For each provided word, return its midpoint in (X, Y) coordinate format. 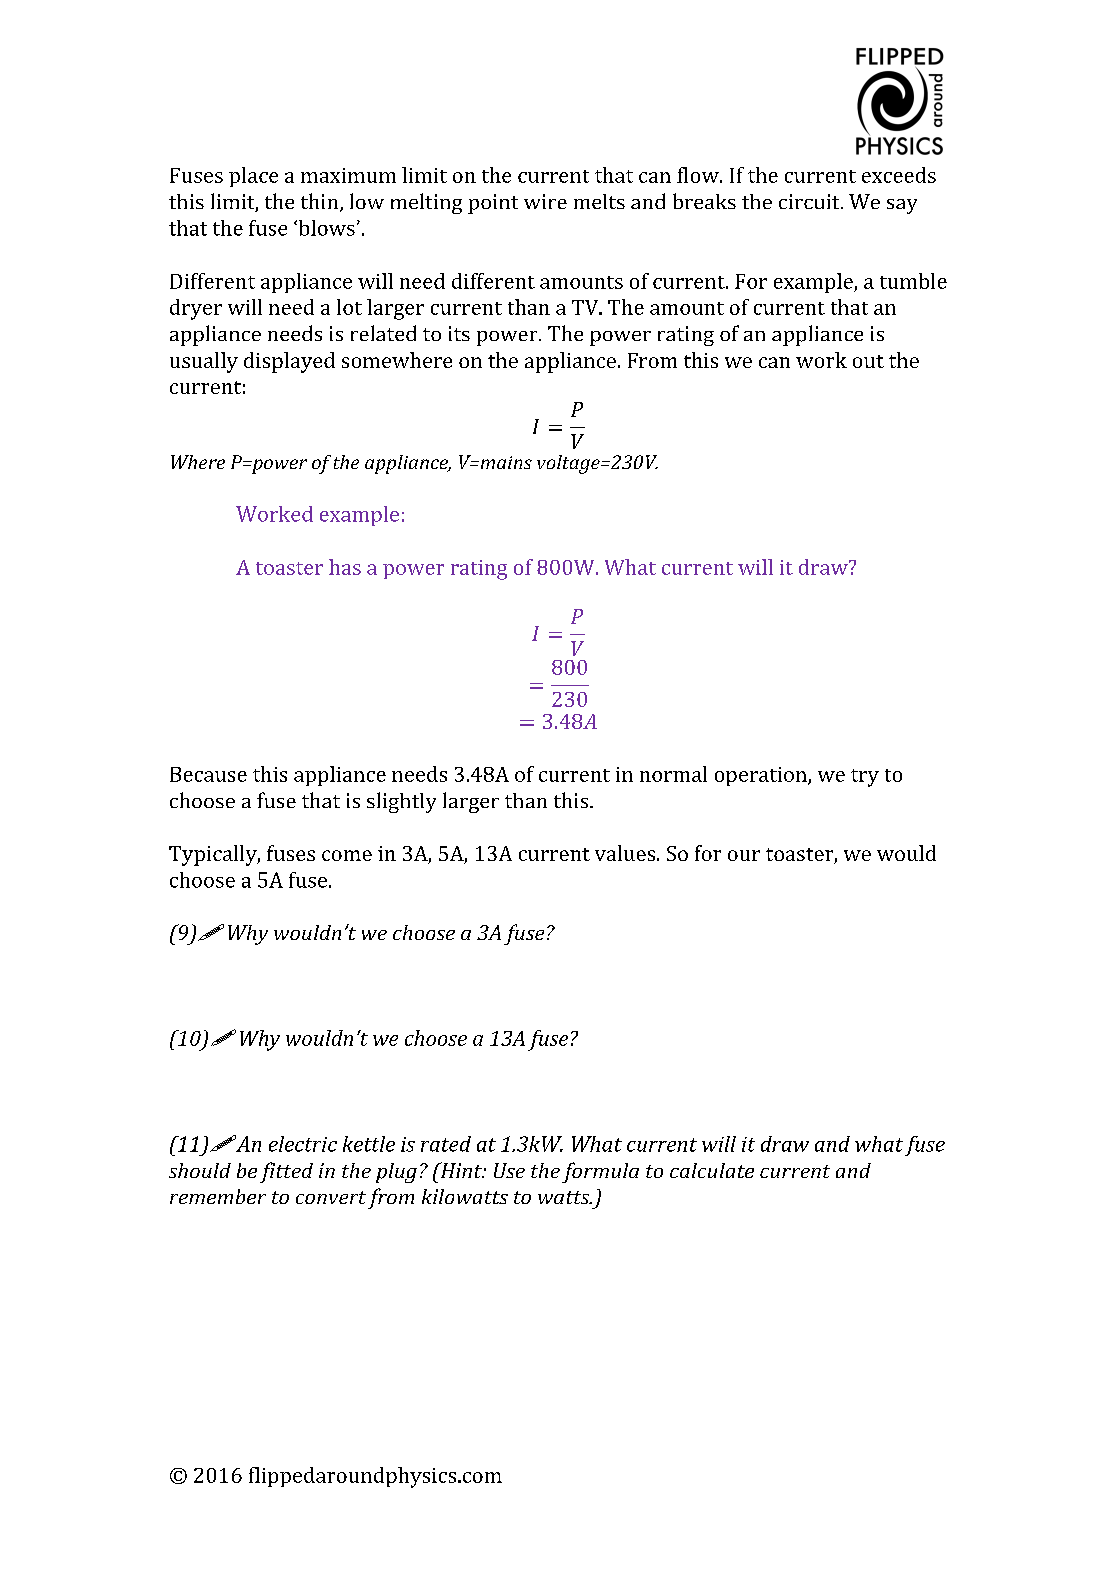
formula (600, 1172)
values (625, 853)
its (459, 333)
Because (208, 774)
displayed (289, 362)
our (744, 855)
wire (545, 201)
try (865, 778)
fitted (286, 1172)
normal (673, 774)
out (868, 361)
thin (321, 202)
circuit (810, 201)
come (347, 855)
